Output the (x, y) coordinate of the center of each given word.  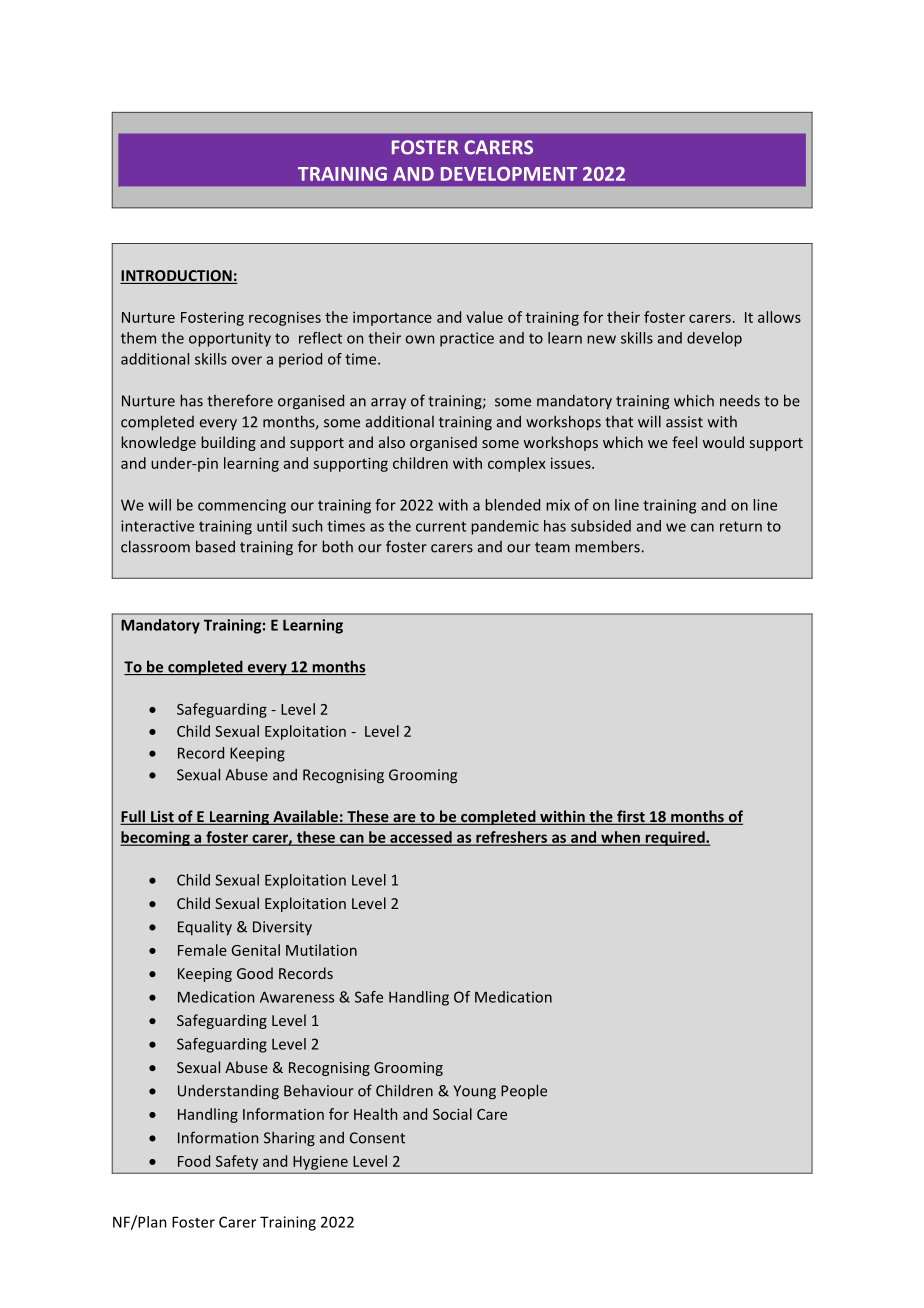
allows (779, 317)
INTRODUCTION (177, 277)
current (441, 526)
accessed (421, 838)
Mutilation (321, 950)
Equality (205, 928)
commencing (242, 506)
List (162, 818)
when (620, 838)
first (631, 817)
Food (194, 1161)
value (484, 317)
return (741, 526)
